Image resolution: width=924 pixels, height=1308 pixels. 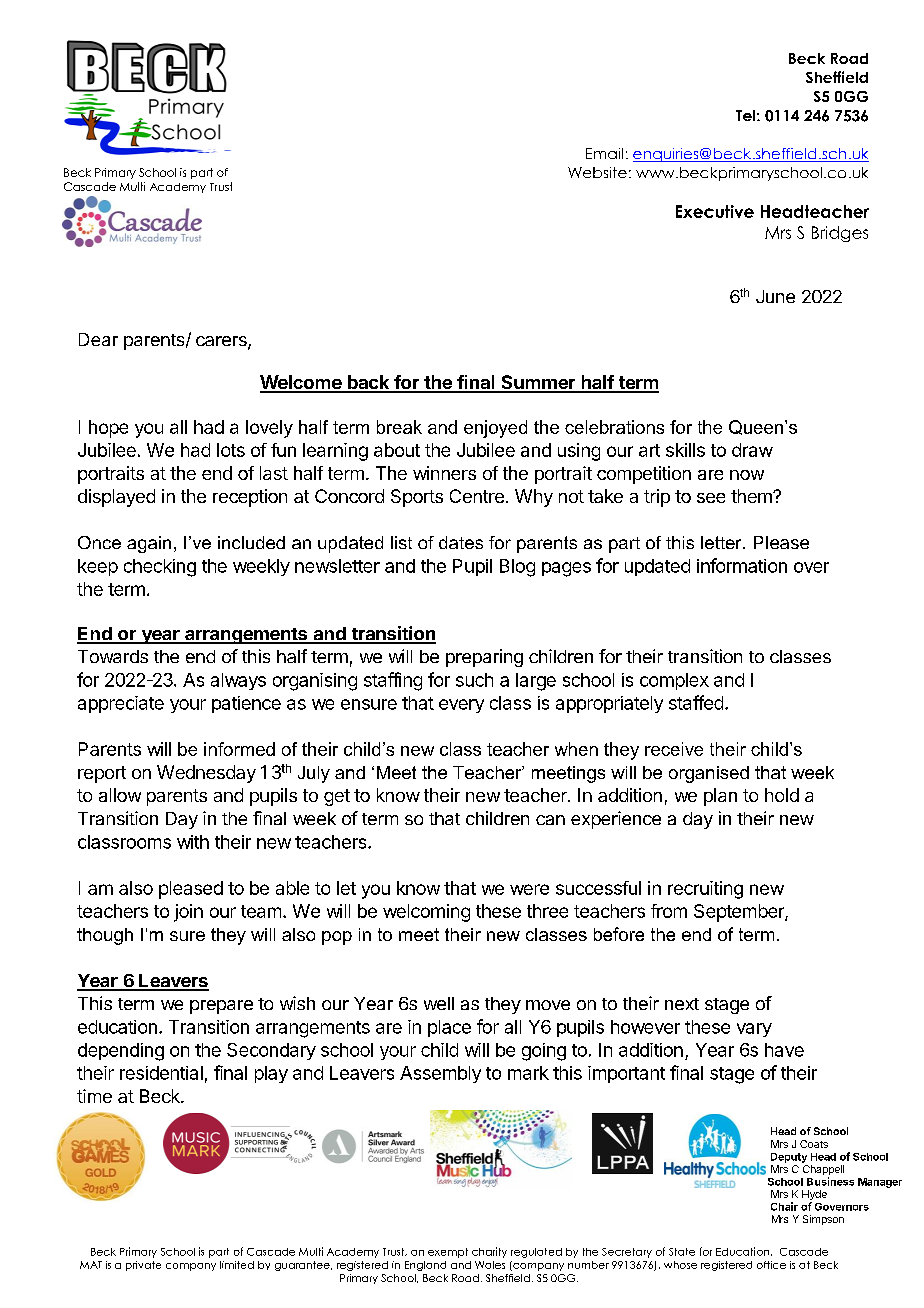 I want to click on carers, so click(x=222, y=342).
